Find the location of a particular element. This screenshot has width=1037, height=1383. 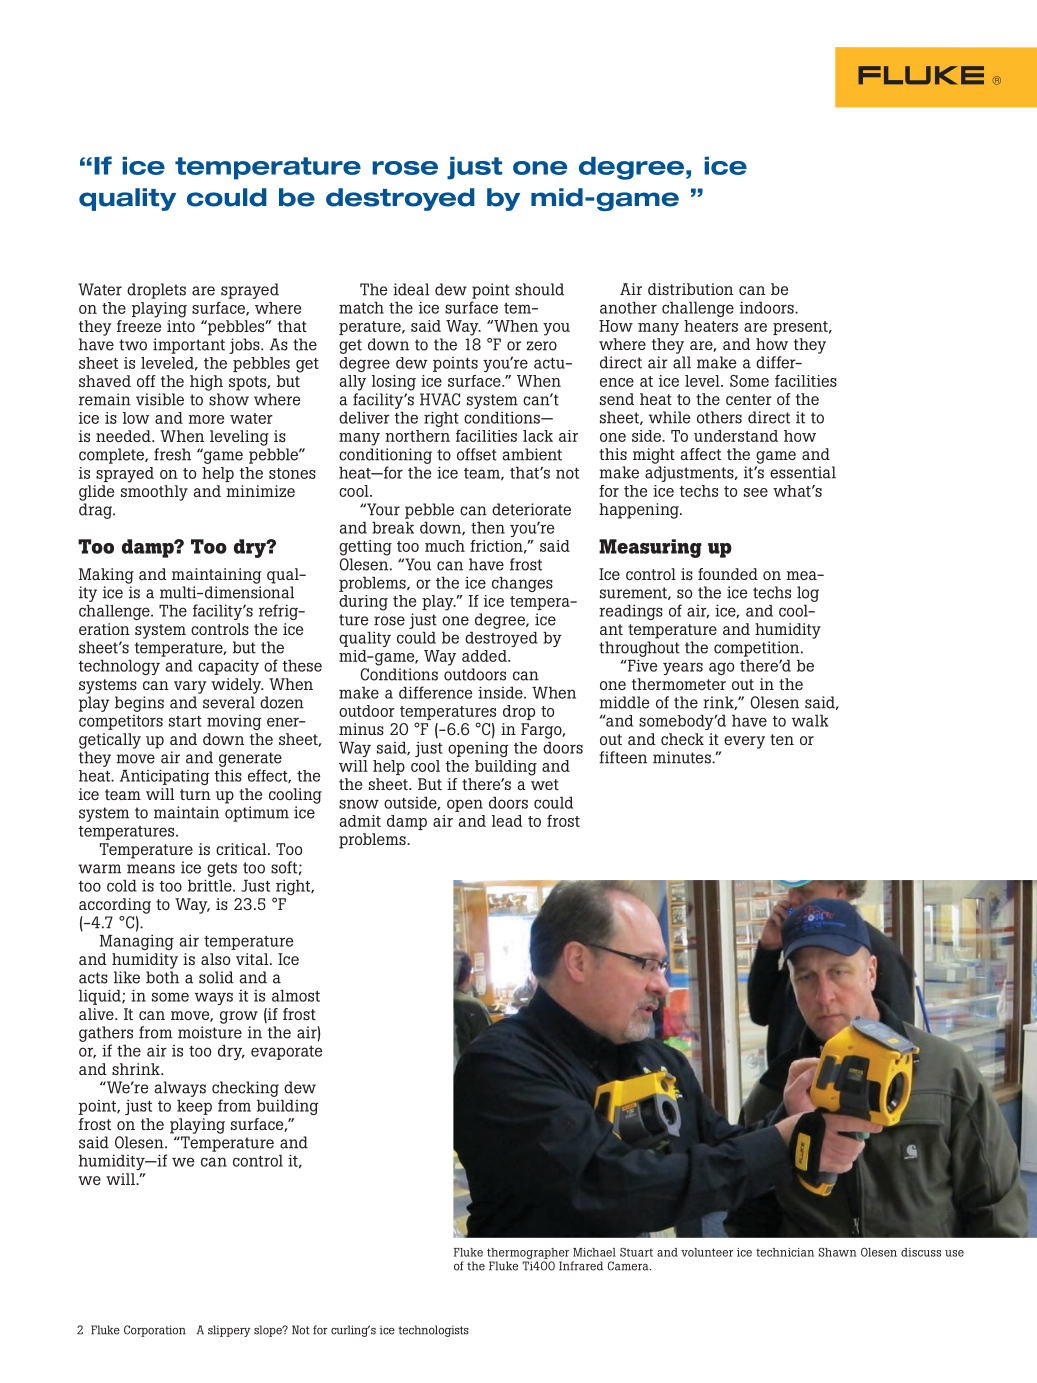

ten is located at coordinates (782, 739).
